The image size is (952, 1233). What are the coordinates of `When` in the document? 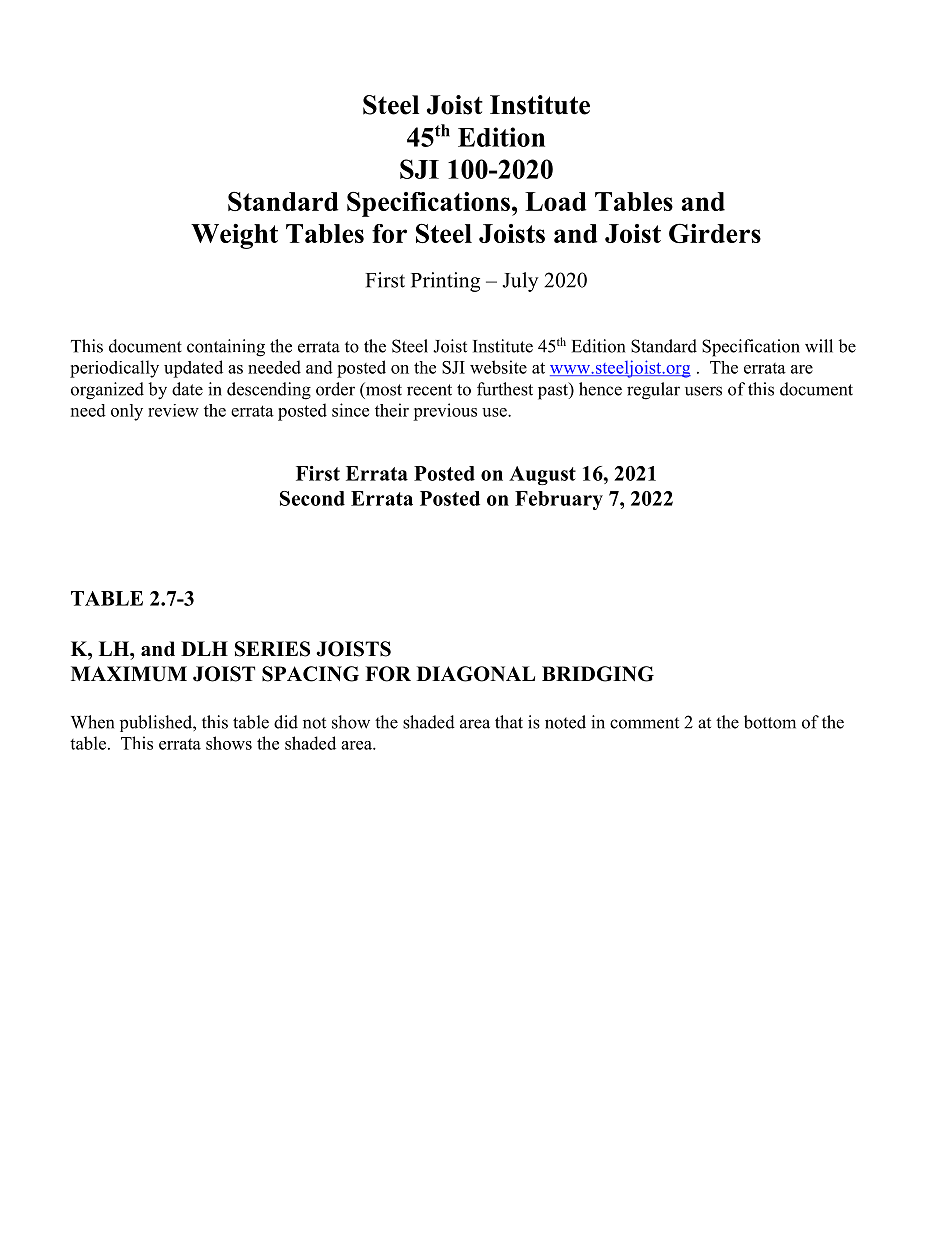 It's located at (92, 722).
